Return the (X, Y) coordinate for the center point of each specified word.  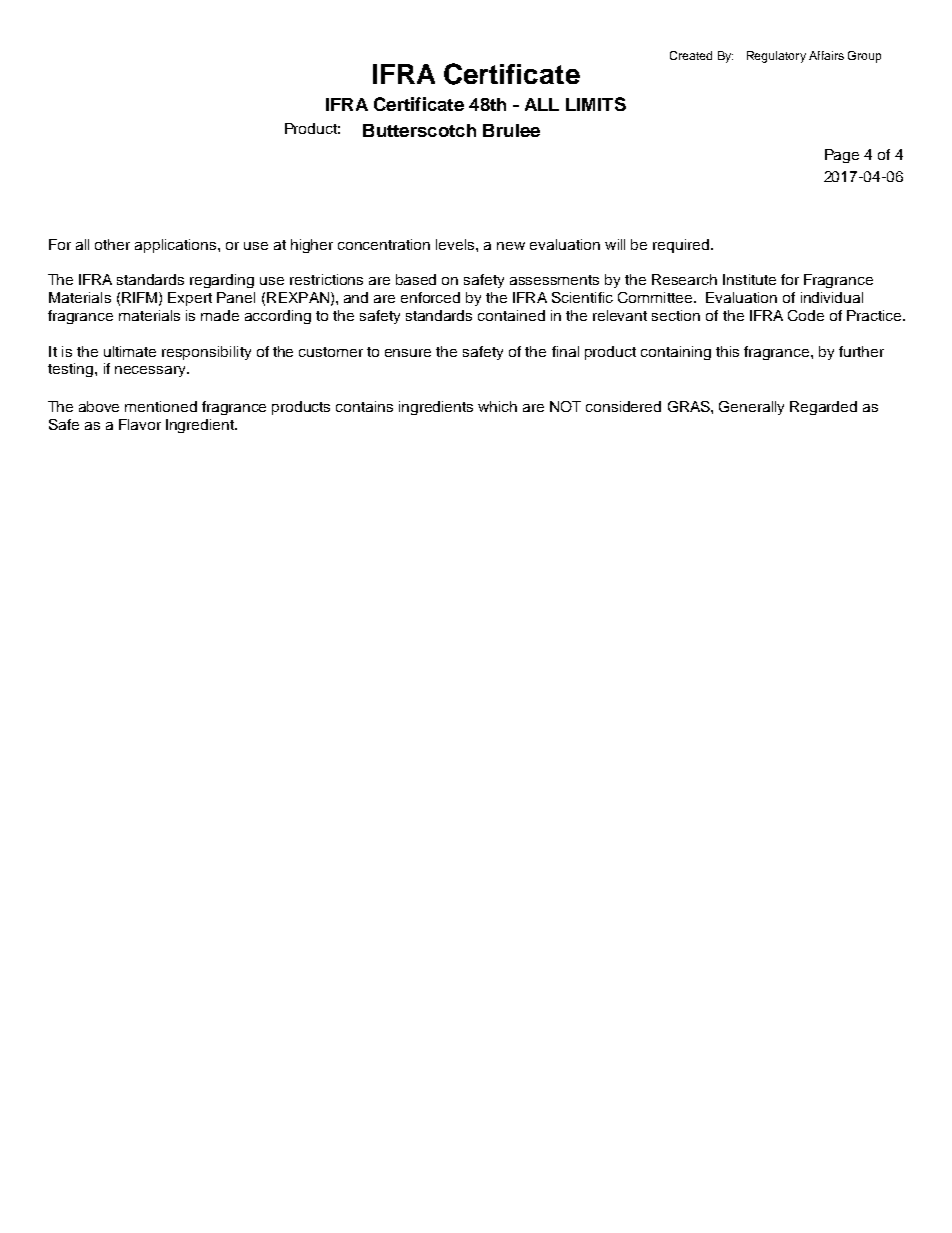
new (511, 246)
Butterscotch (419, 130)
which (497, 406)
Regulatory (776, 57)
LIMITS (596, 104)
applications (177, 246)
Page (842, 156)
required (681, 246)
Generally (751, 408)
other (112, 244)
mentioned (161, 406)
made (220, 315)
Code (806, 315)
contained (511, 315)
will (615, 244)
